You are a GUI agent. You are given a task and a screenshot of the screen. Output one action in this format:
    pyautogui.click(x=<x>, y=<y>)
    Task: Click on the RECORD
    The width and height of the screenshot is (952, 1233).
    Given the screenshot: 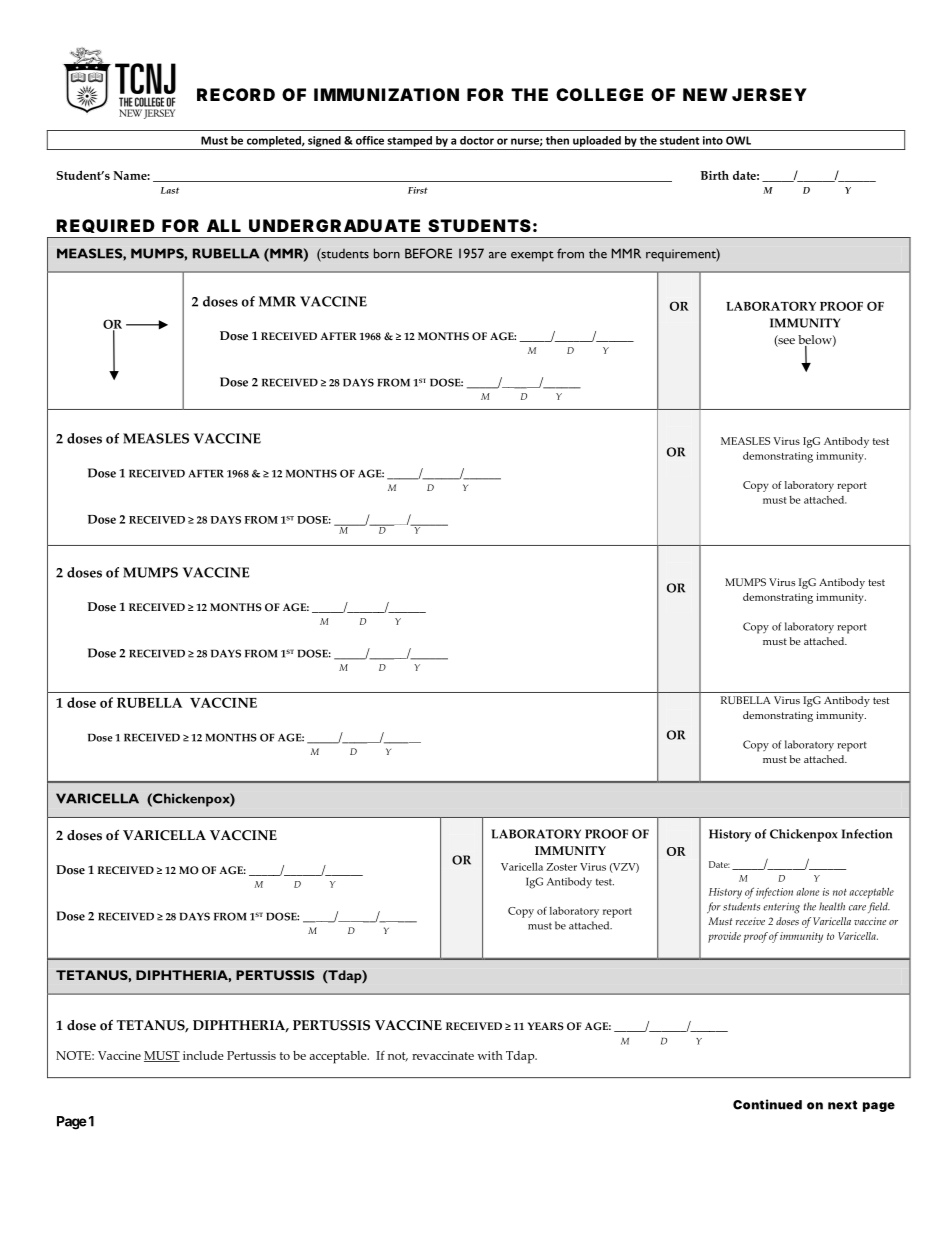 What is the action you would take?
    pyautogui.click(x=236, y=94)
